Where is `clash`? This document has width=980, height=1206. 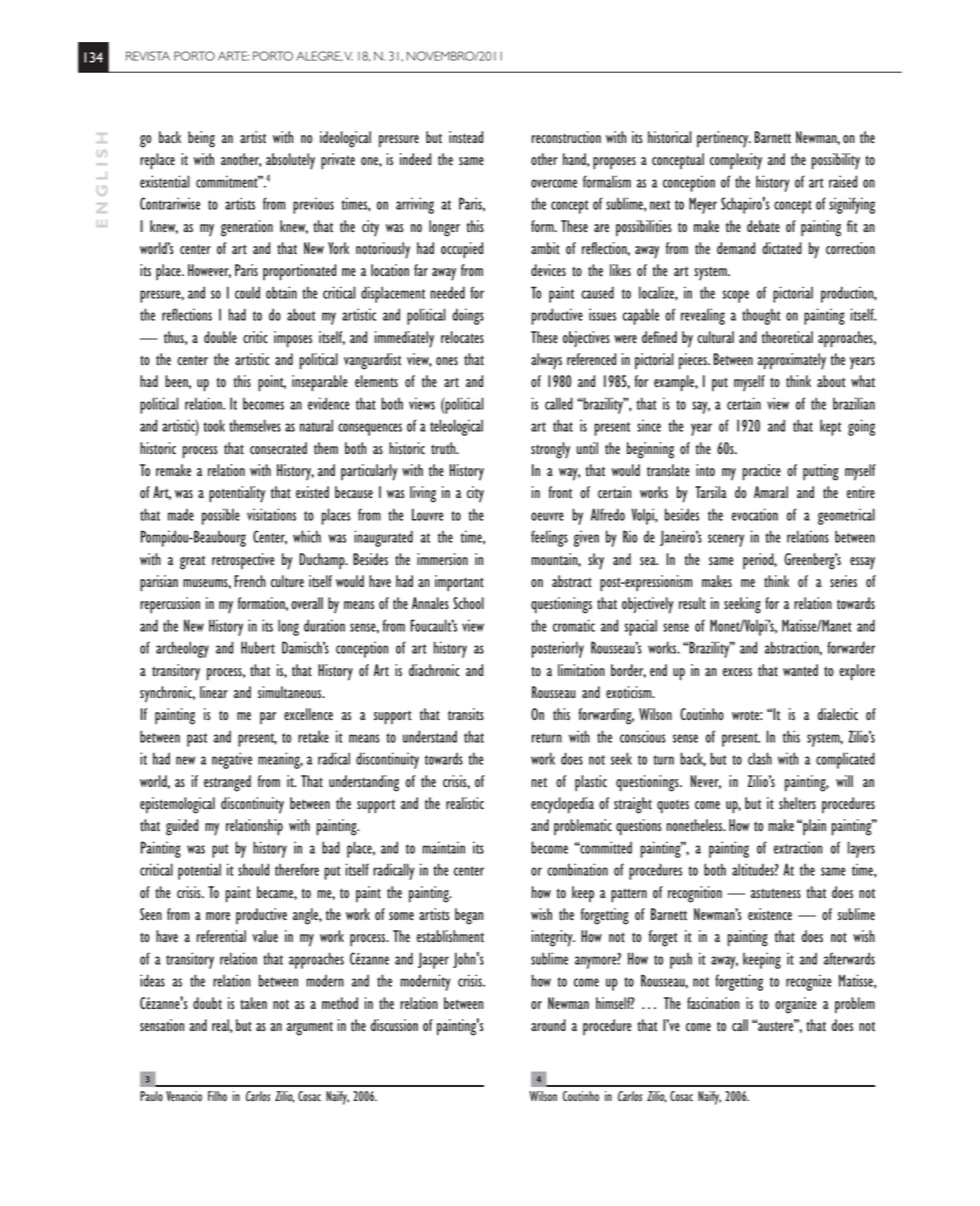 clash is located at coordinates (760, 758).
